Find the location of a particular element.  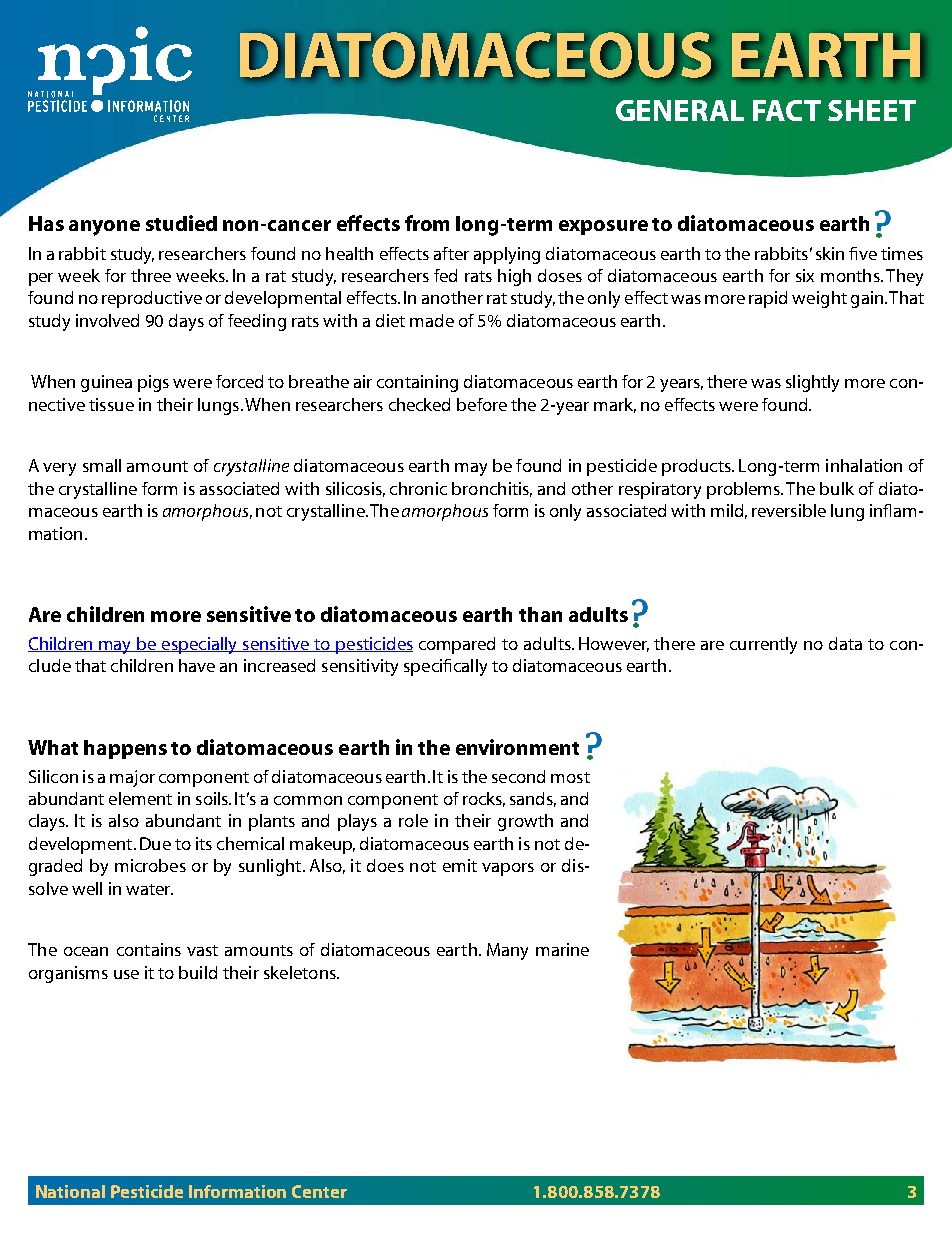

FACT is located at coordinates (787, 110).
